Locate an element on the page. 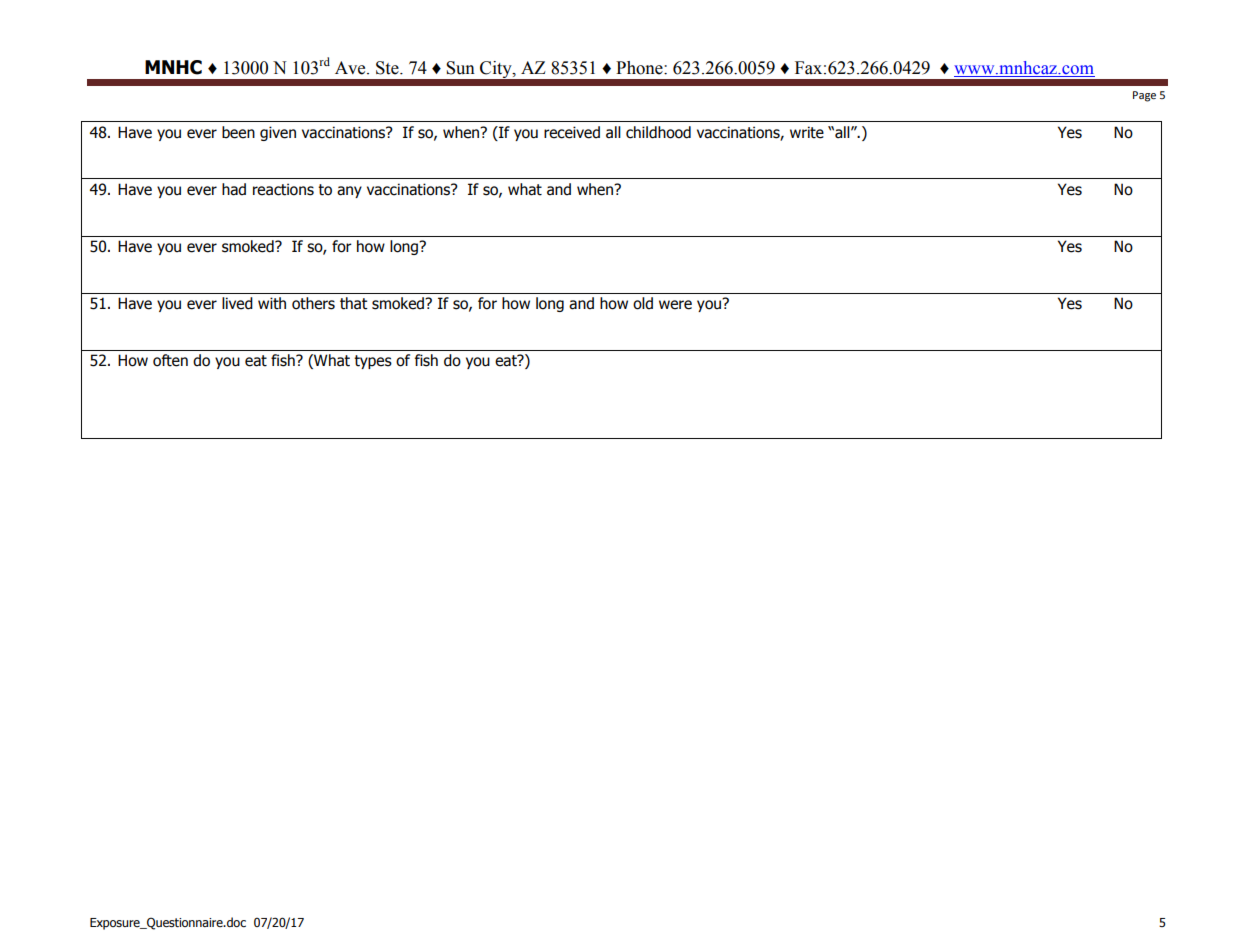 The width and height of the image is (1233, 952). were is located at coordinates (675, 305).
